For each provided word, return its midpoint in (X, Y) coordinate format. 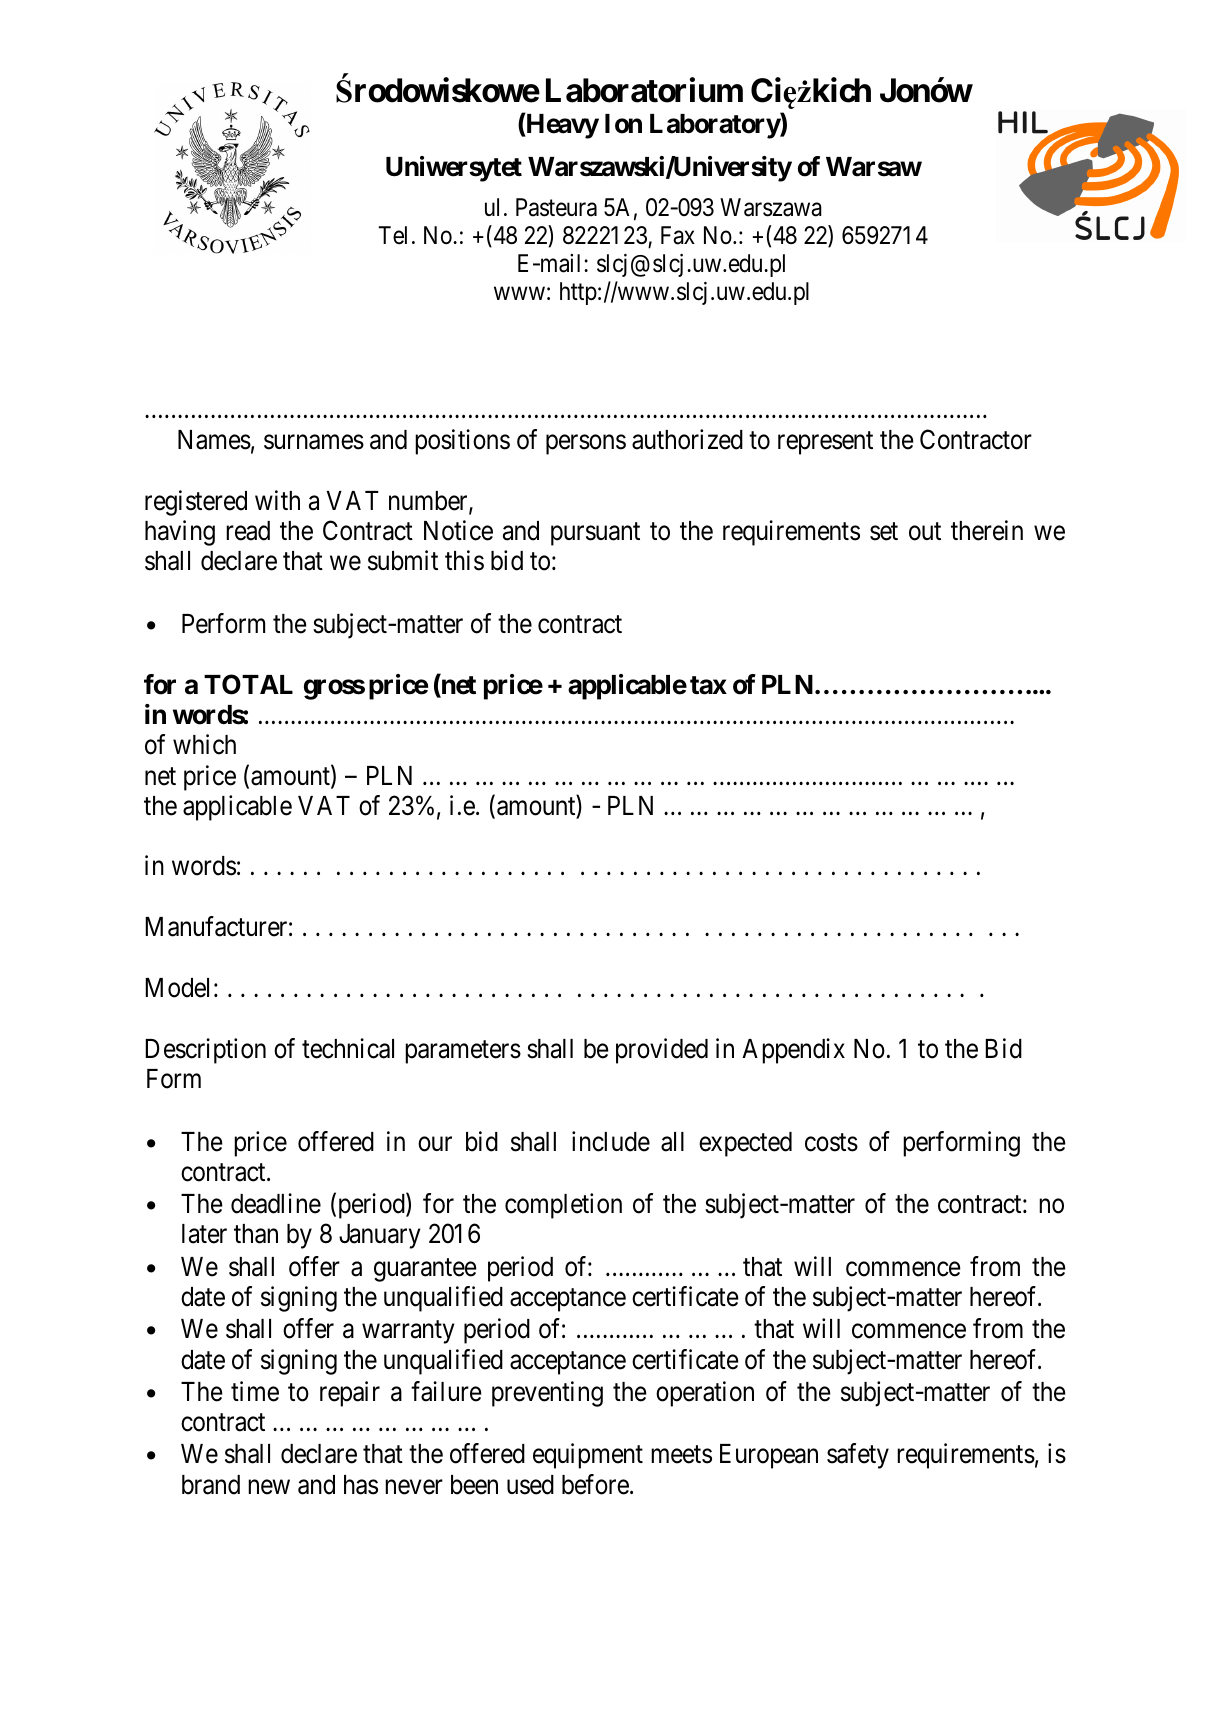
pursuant (595, 534)
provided (662, 1051)
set (884, 532)
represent (825, 443)
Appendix (793, 1051)
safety (858, 1456)
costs (831, 1142)
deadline (276, 1203)
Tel (392, 235)
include (611, 1141)
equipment (588, 1456)
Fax (678, 235)
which (204, 744)
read (248, 531)
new (269, 1487)
